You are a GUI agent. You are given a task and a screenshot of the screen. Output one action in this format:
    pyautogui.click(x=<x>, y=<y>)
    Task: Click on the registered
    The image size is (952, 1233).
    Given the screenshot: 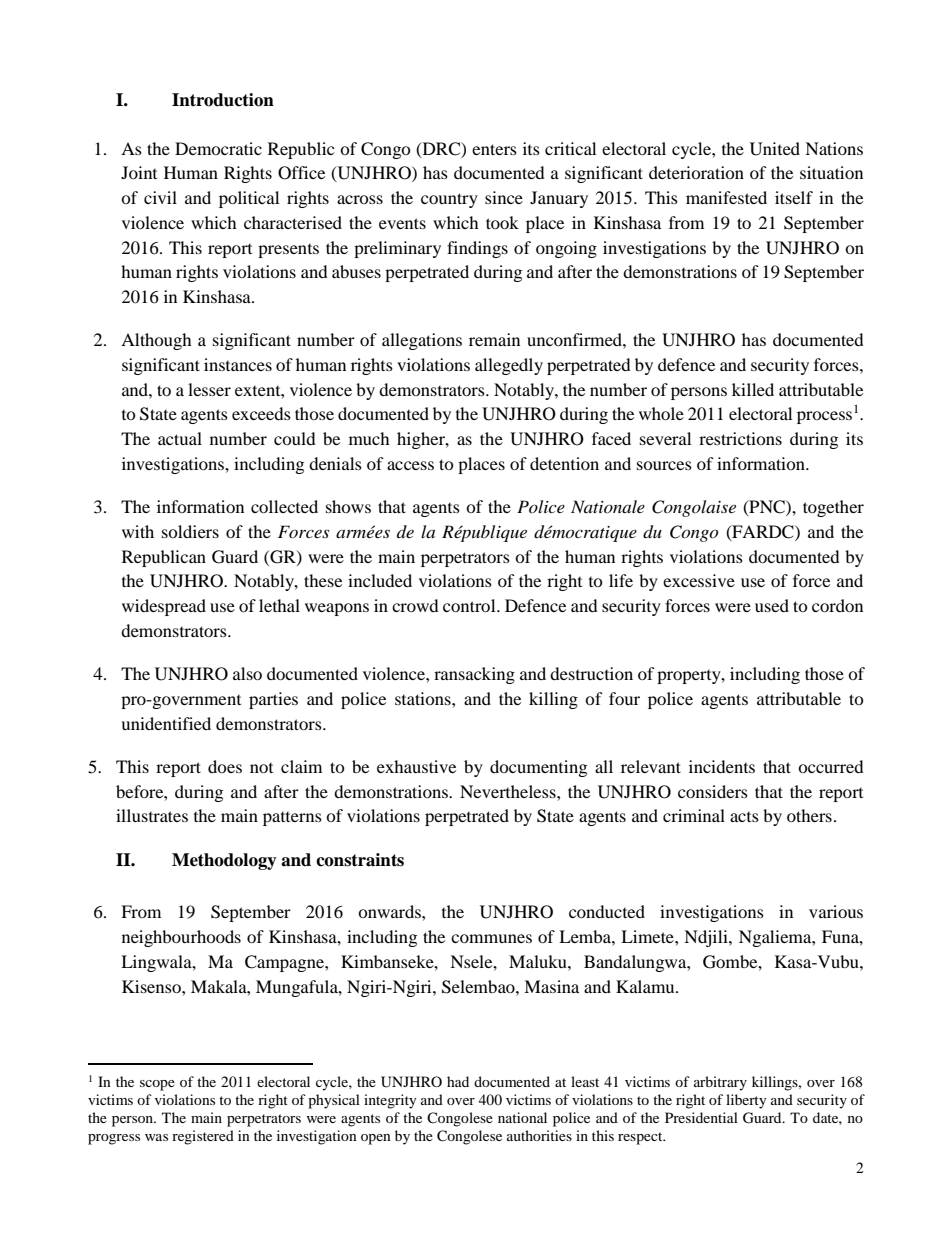 What is the action you would take?
    pyautogui.click(x=203, y=1137)
